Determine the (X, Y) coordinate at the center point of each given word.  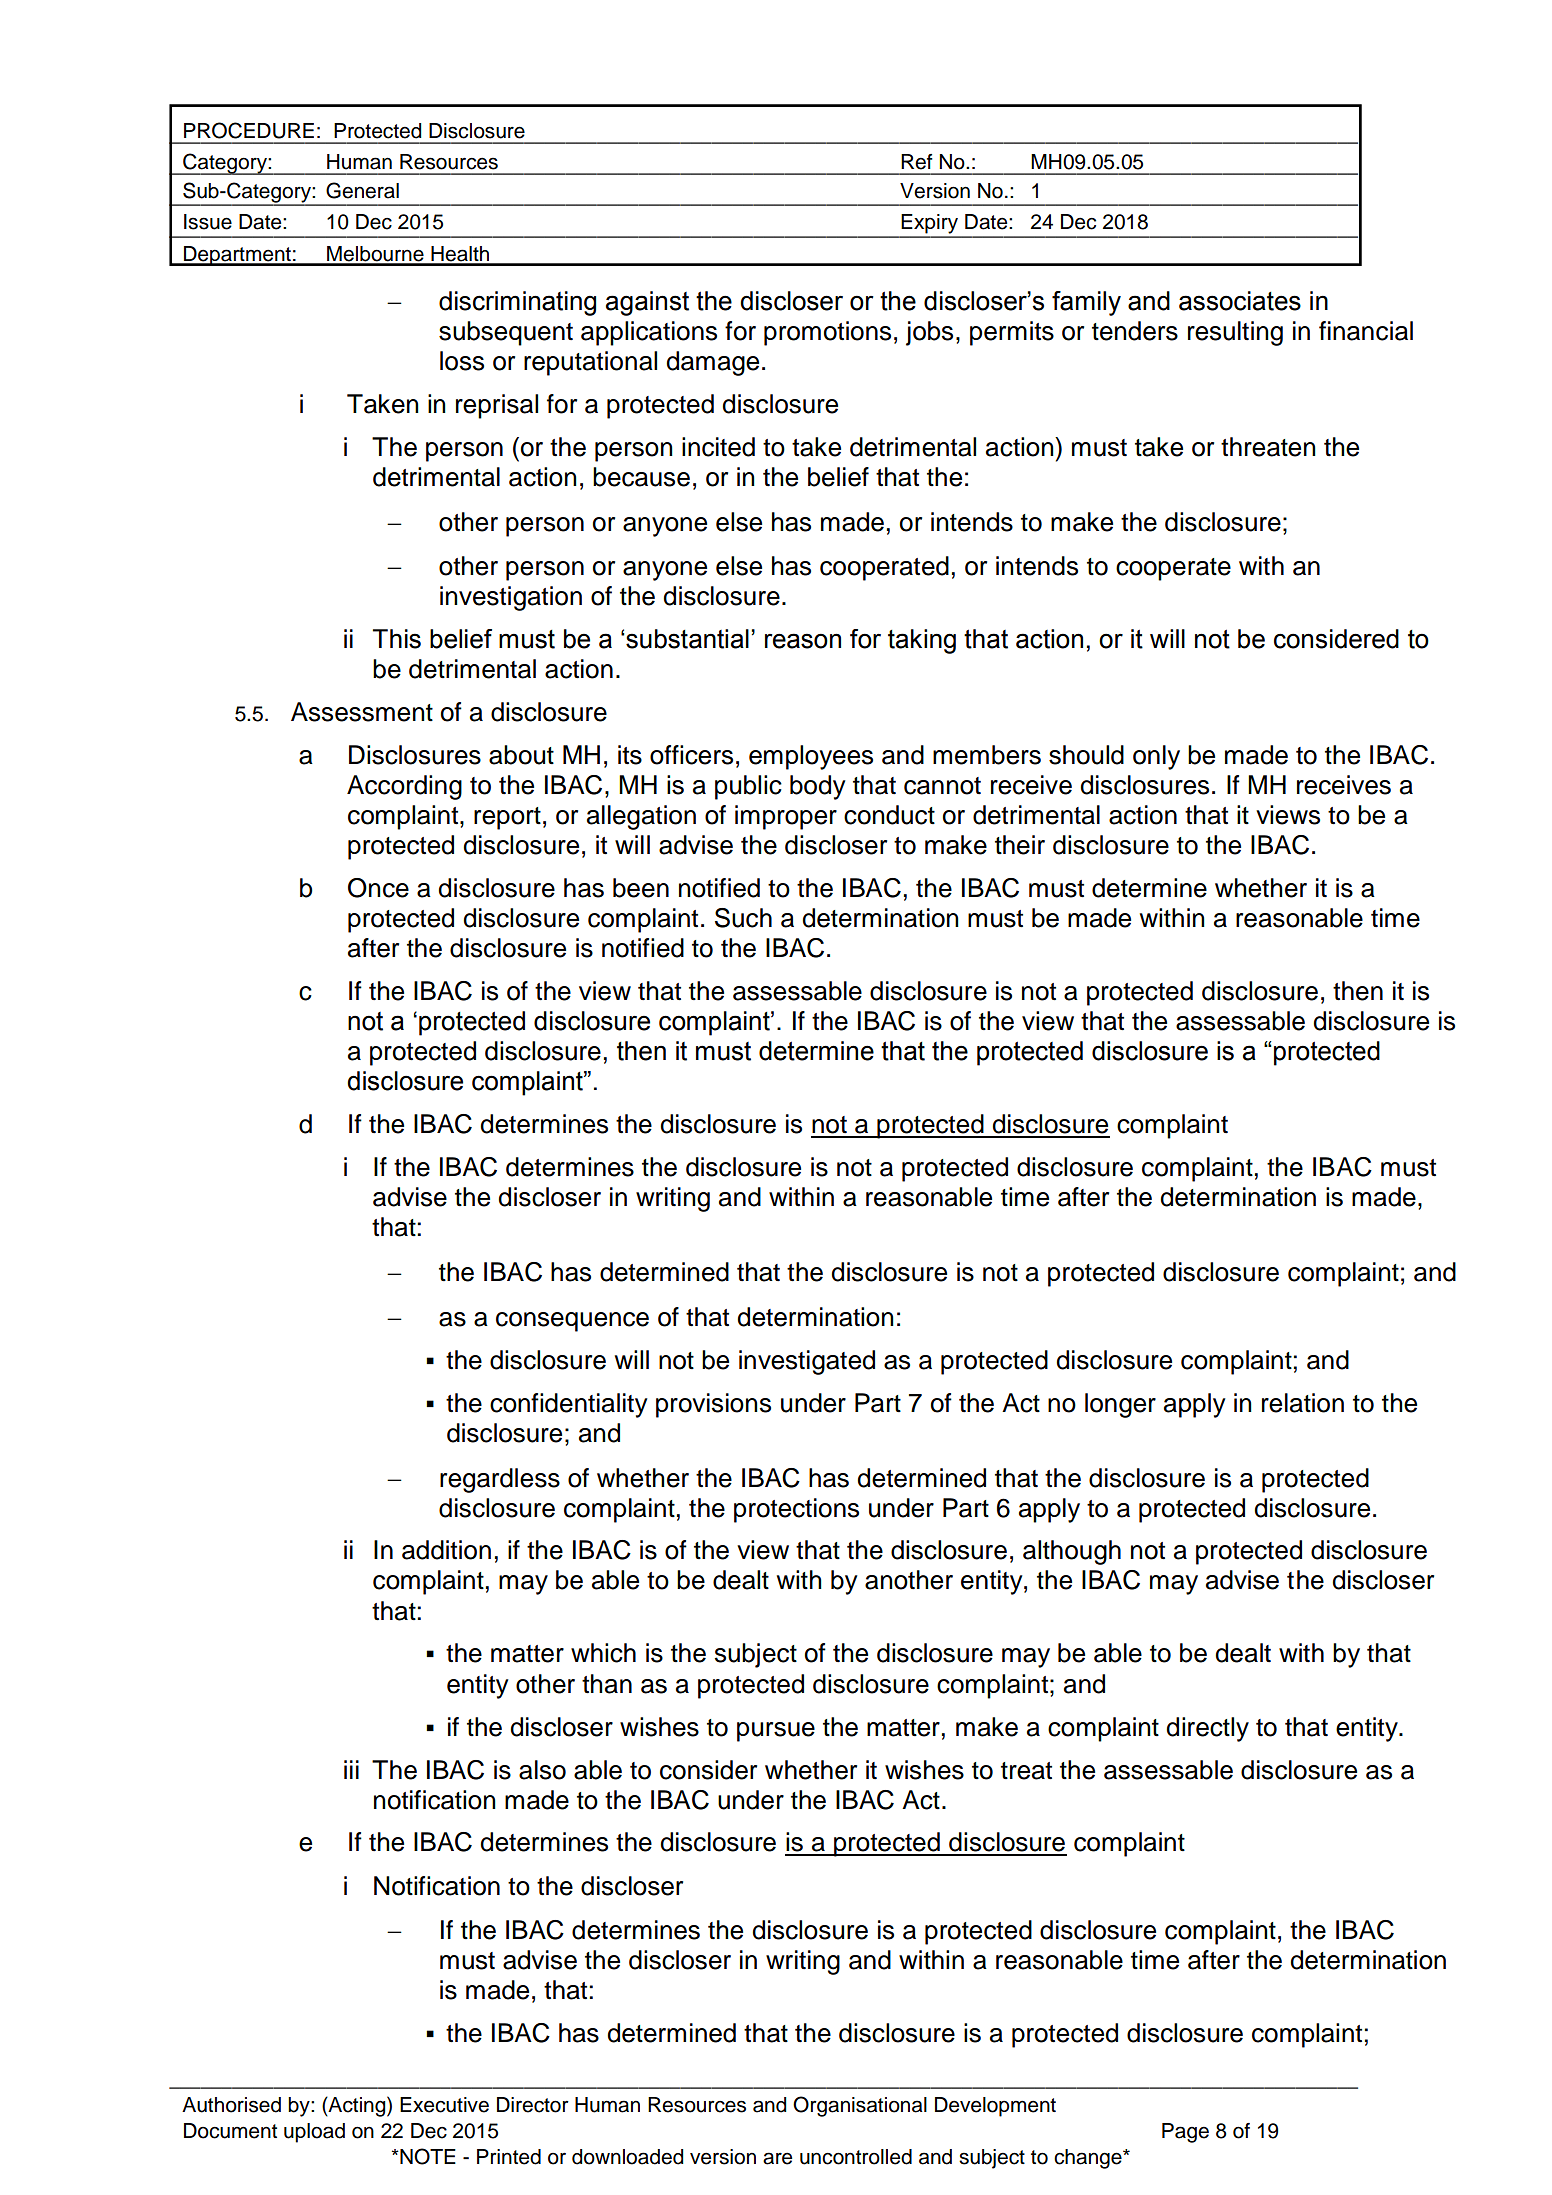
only (1156, 757)
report (507, 818)
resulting (1235, 333)
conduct (889, 815)
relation (1303, 1403)
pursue (776, 1732)
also (542, 1770)
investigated (807, 1362)
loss (462, 361)
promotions (827, 333)
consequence (572, 1322)
